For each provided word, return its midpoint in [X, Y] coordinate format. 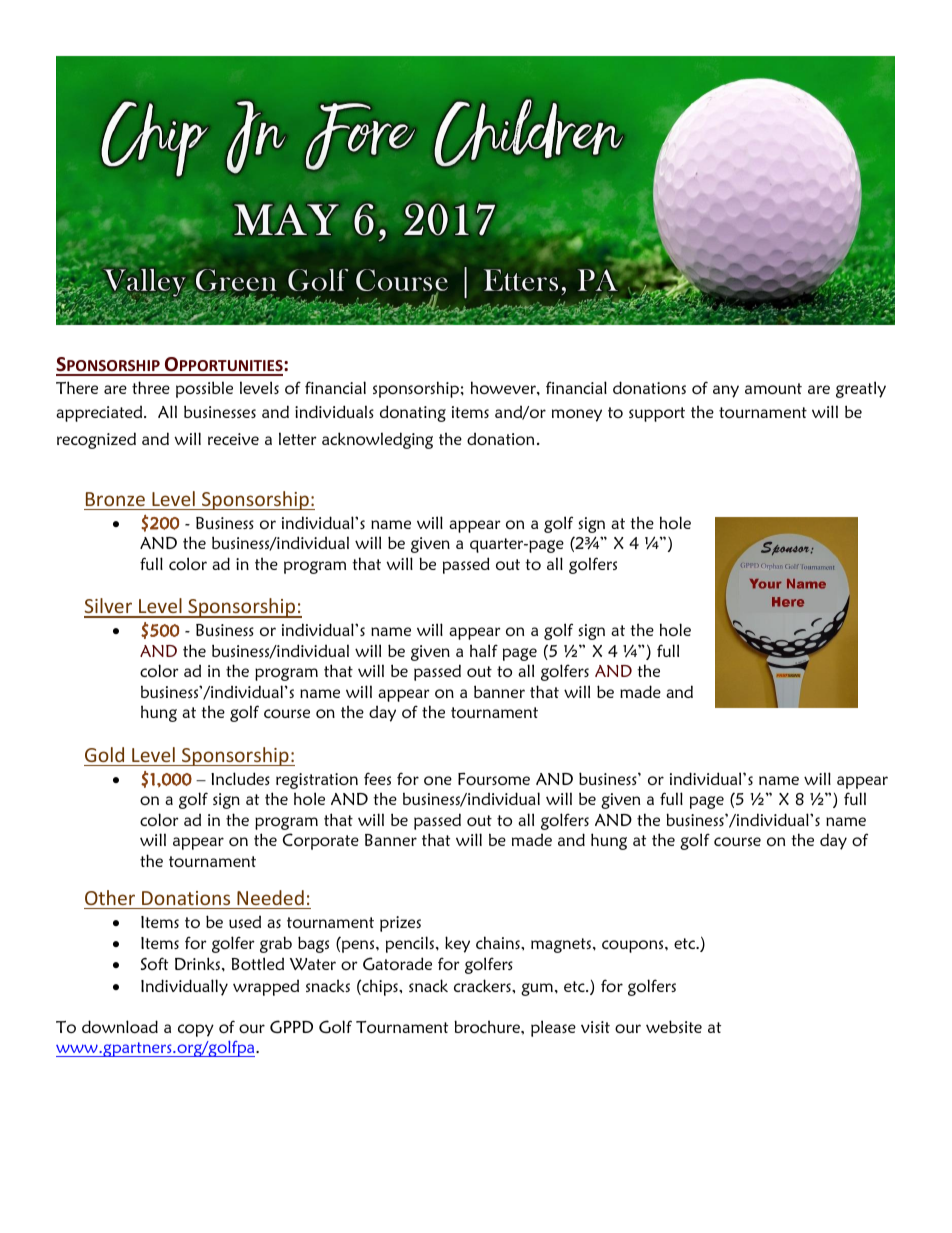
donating [413, 413]
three [151, 387]
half [484, 650]
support [657, 414]
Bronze [115, 499]
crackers [483, 985]
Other [110, 897]
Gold [104, 754]
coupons [634, 946]
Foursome [494, 778]
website [674, 1026]
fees [377, 778]
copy [196, 1030]
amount [773, 388]
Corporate [321, 841]
